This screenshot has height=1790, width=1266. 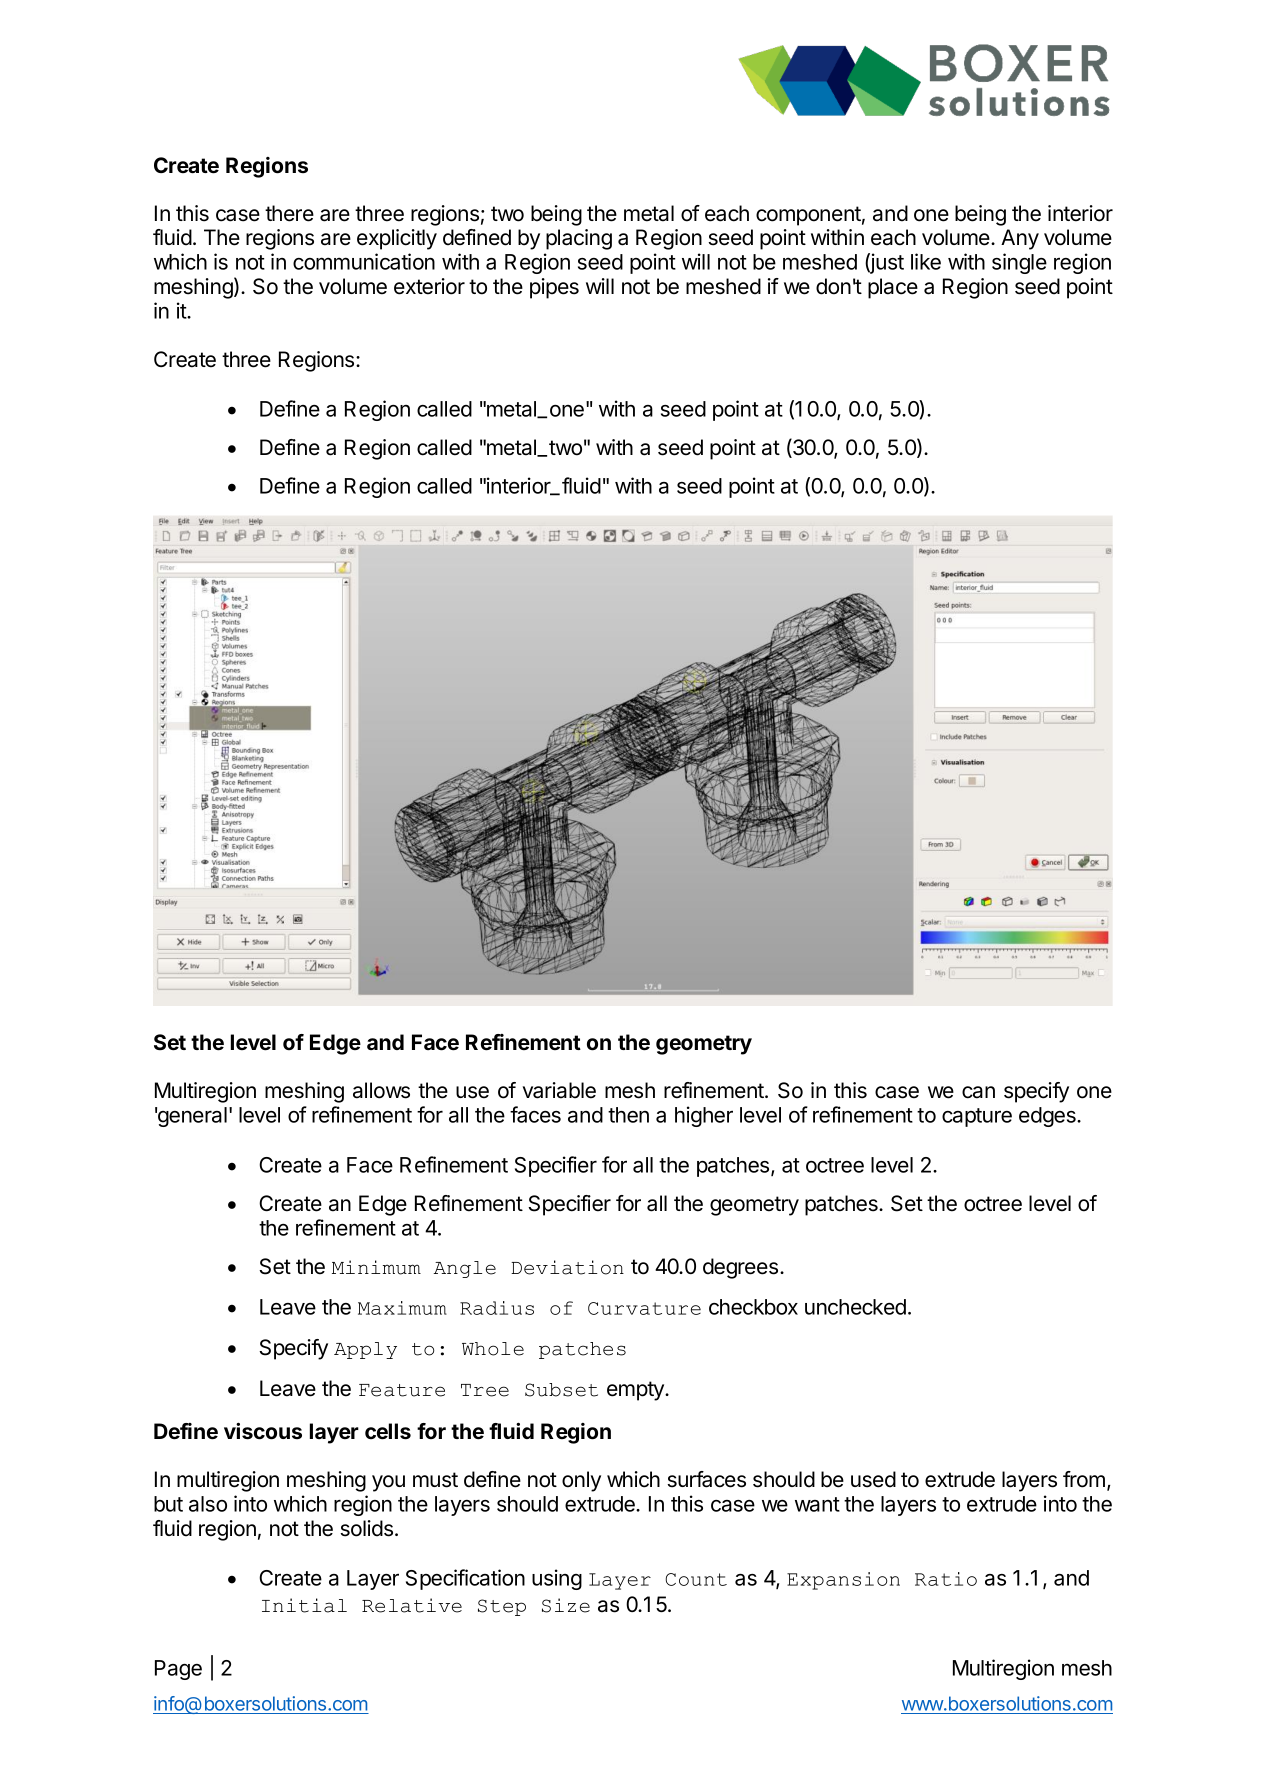 I want to click on Ratio, so click(x=946, y=1579).
